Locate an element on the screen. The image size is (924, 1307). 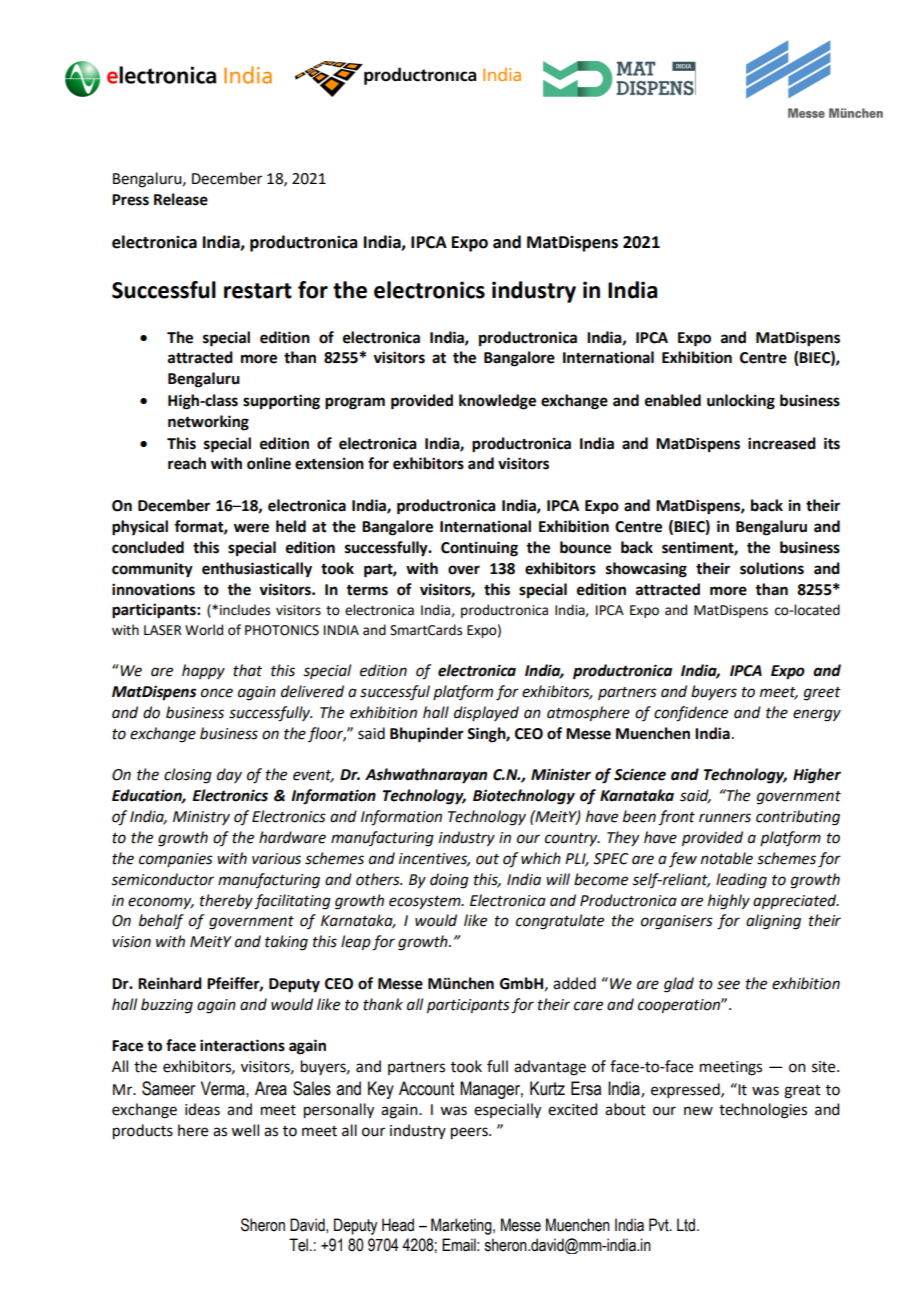
knowledge is located at coordinates (497, 402).
